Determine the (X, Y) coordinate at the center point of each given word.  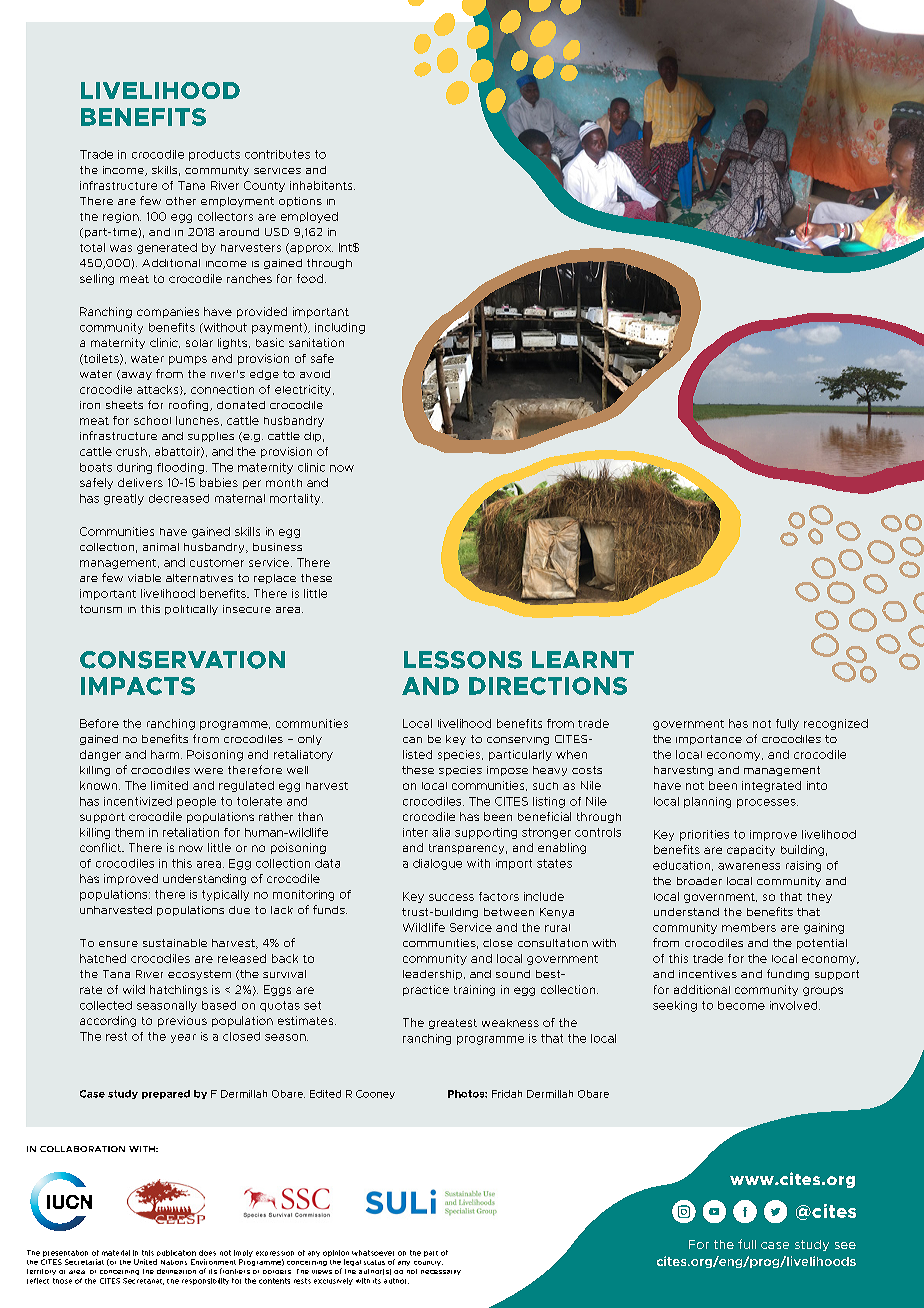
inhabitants (322, 185)
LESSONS (463, 660)
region (122, 217)
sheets (124, 405)
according (108, 1021)
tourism (101, 609)
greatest (453, 1024)
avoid (315, 374)
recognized (836, 724)
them (129, 832)
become (741, 1005)
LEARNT (583, 659)
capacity (751, 850)
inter (415, 832)
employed (309, 217)
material (116, 1253)
